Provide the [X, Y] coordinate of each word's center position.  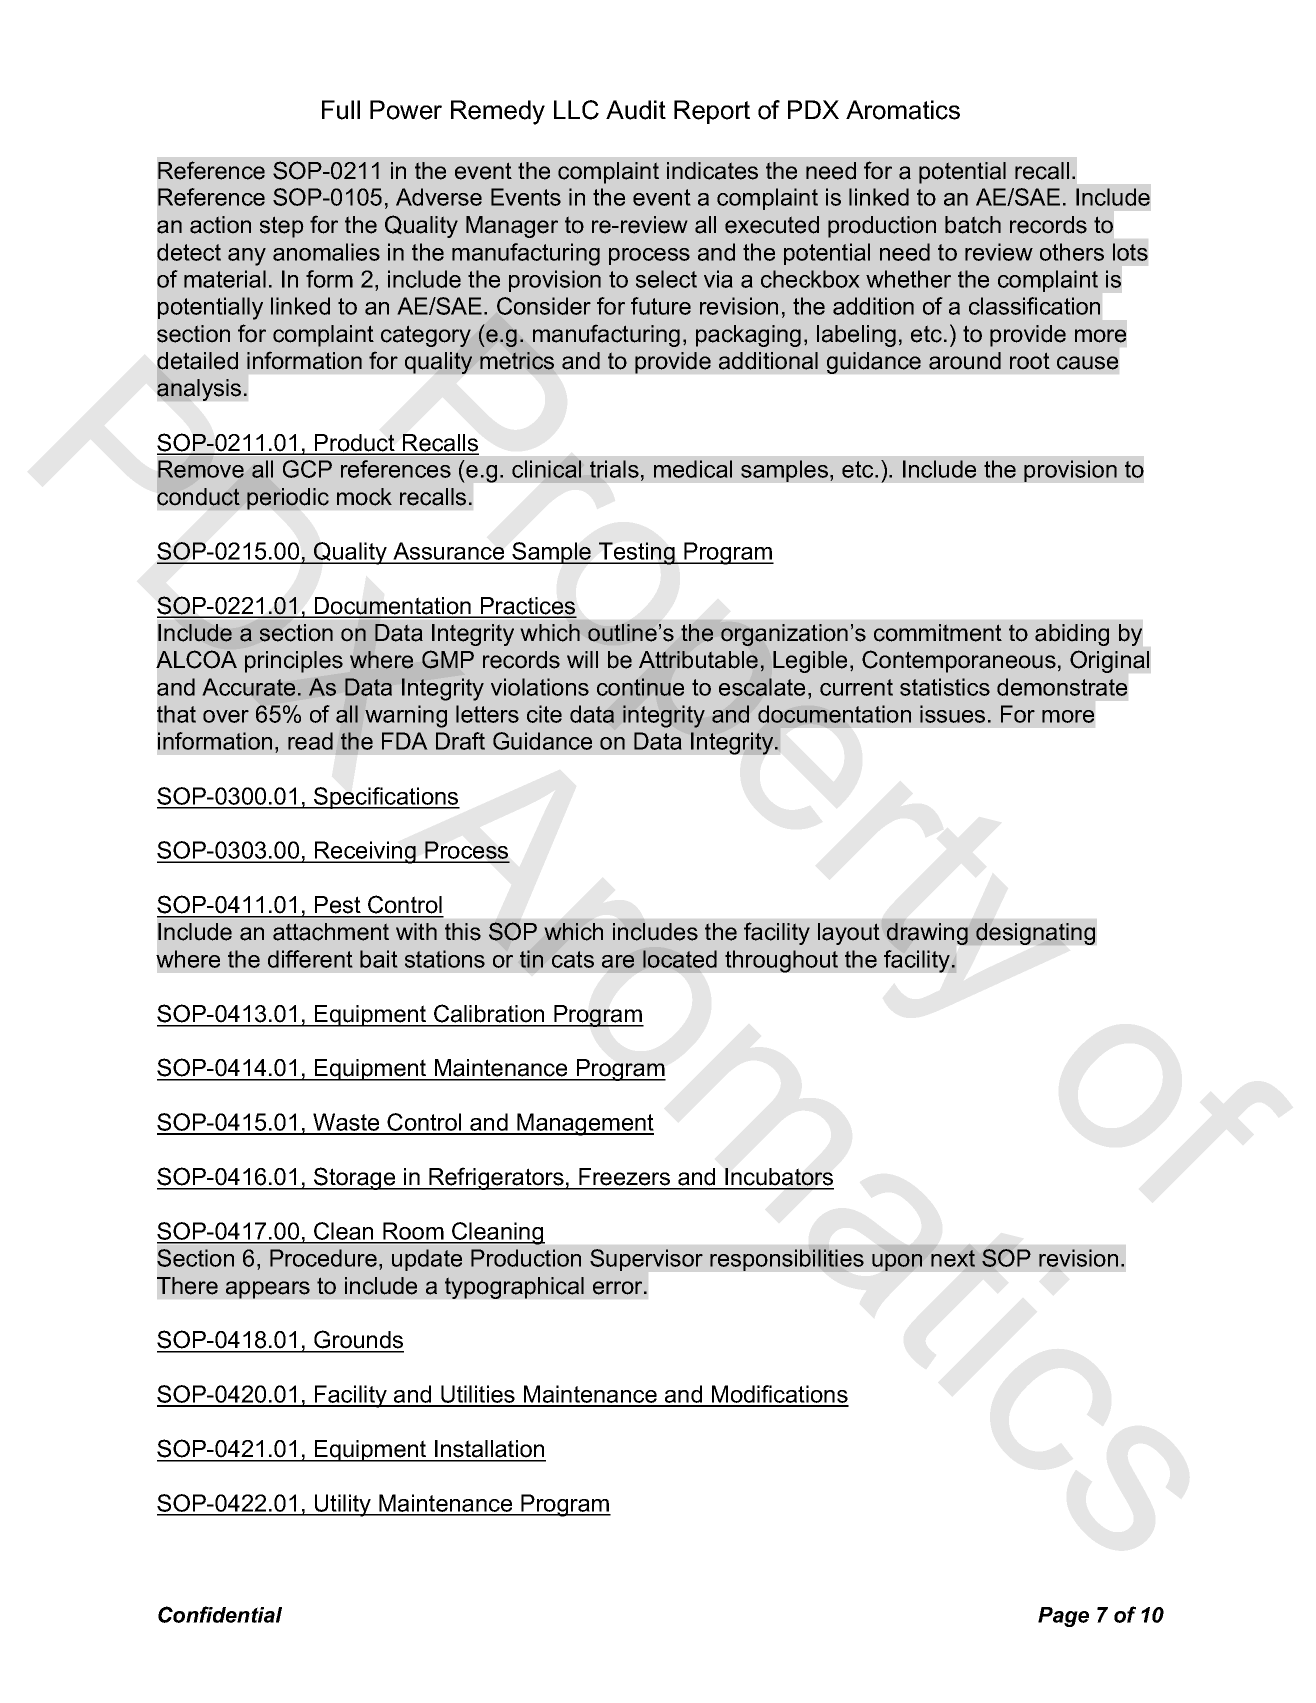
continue [640, 687]
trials [614, 469]
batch [973, 225]
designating [1035, 934]
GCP [307, 469]
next [953, 1258]
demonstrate [1062, 687]
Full [341, 110]
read [310, 741]
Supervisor [646, 1260]
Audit [636, 110]
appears [268, 1290]
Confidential [220, 1614]
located [680, 959]
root [1030, 361]
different [310, 959]
